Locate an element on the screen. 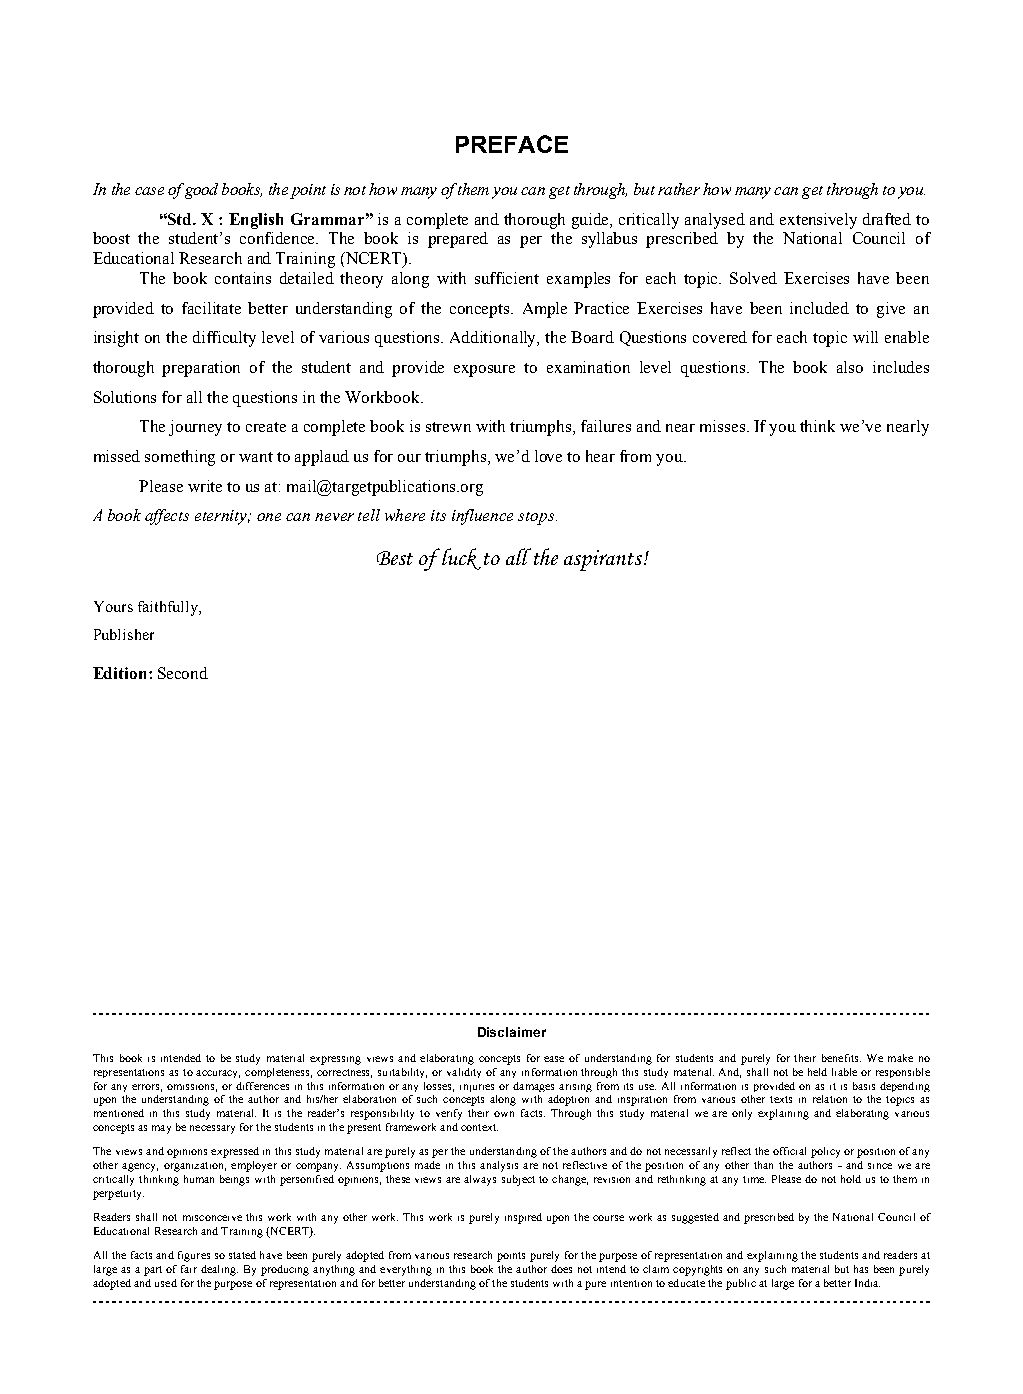 The image size is (1023, 1394). stops is located at coordinates (537, 518).
